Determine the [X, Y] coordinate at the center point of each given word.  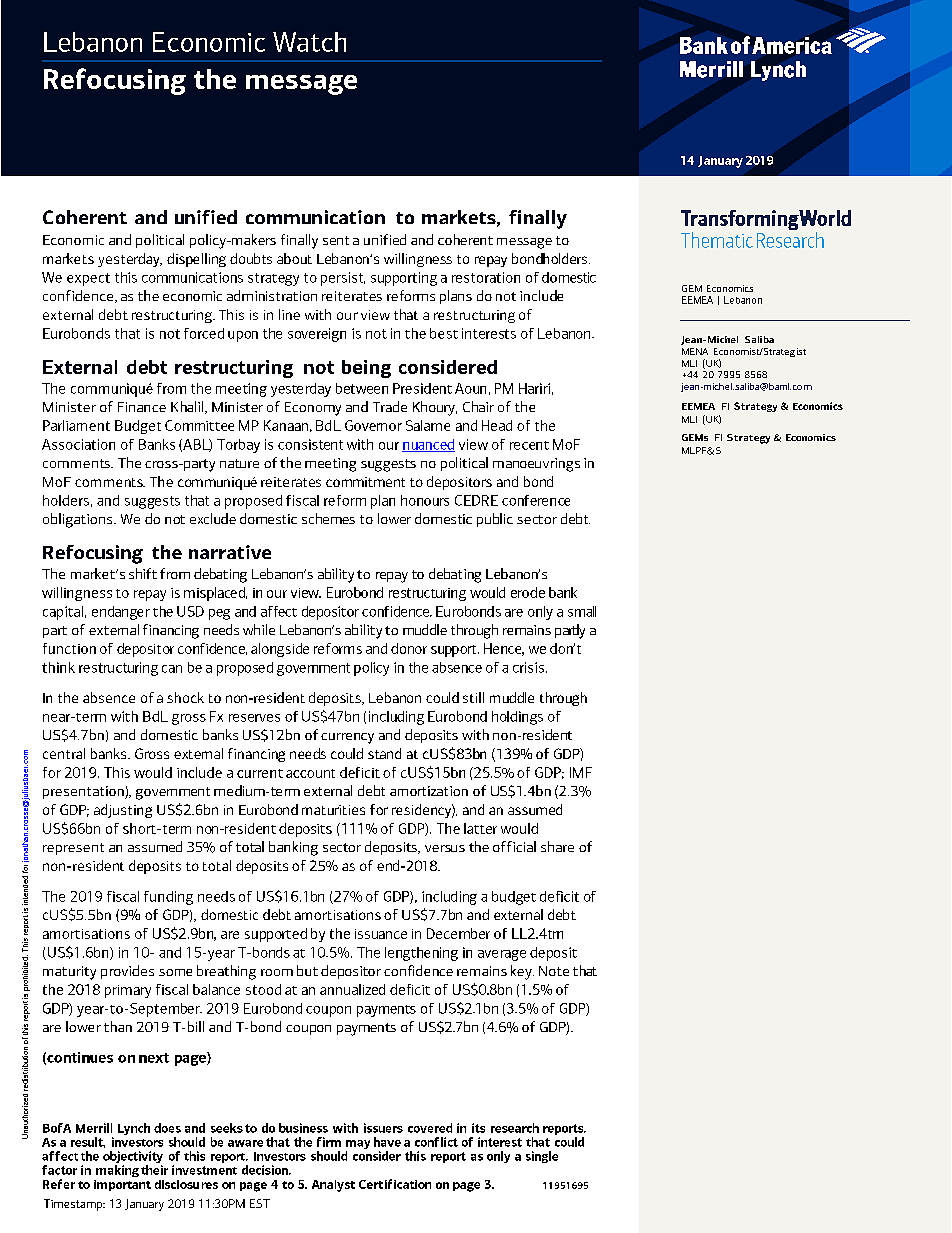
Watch [309, 42]
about [294, 258]
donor [409, 648]
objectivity [133, 1158]
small [582, 611]
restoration [486, 277]
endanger [121, 613]
